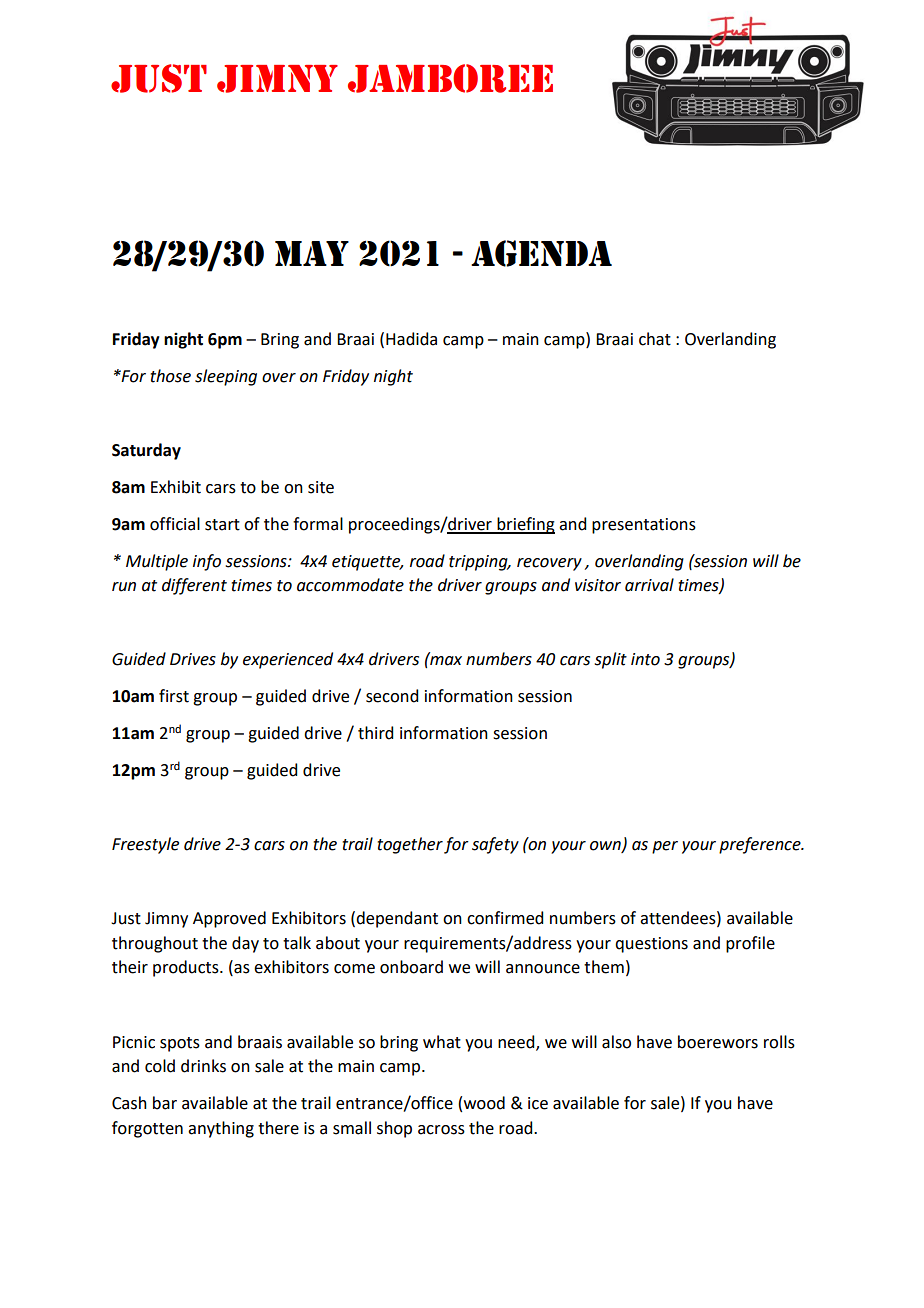  I want to click on Saturday, so click(146, 451).
